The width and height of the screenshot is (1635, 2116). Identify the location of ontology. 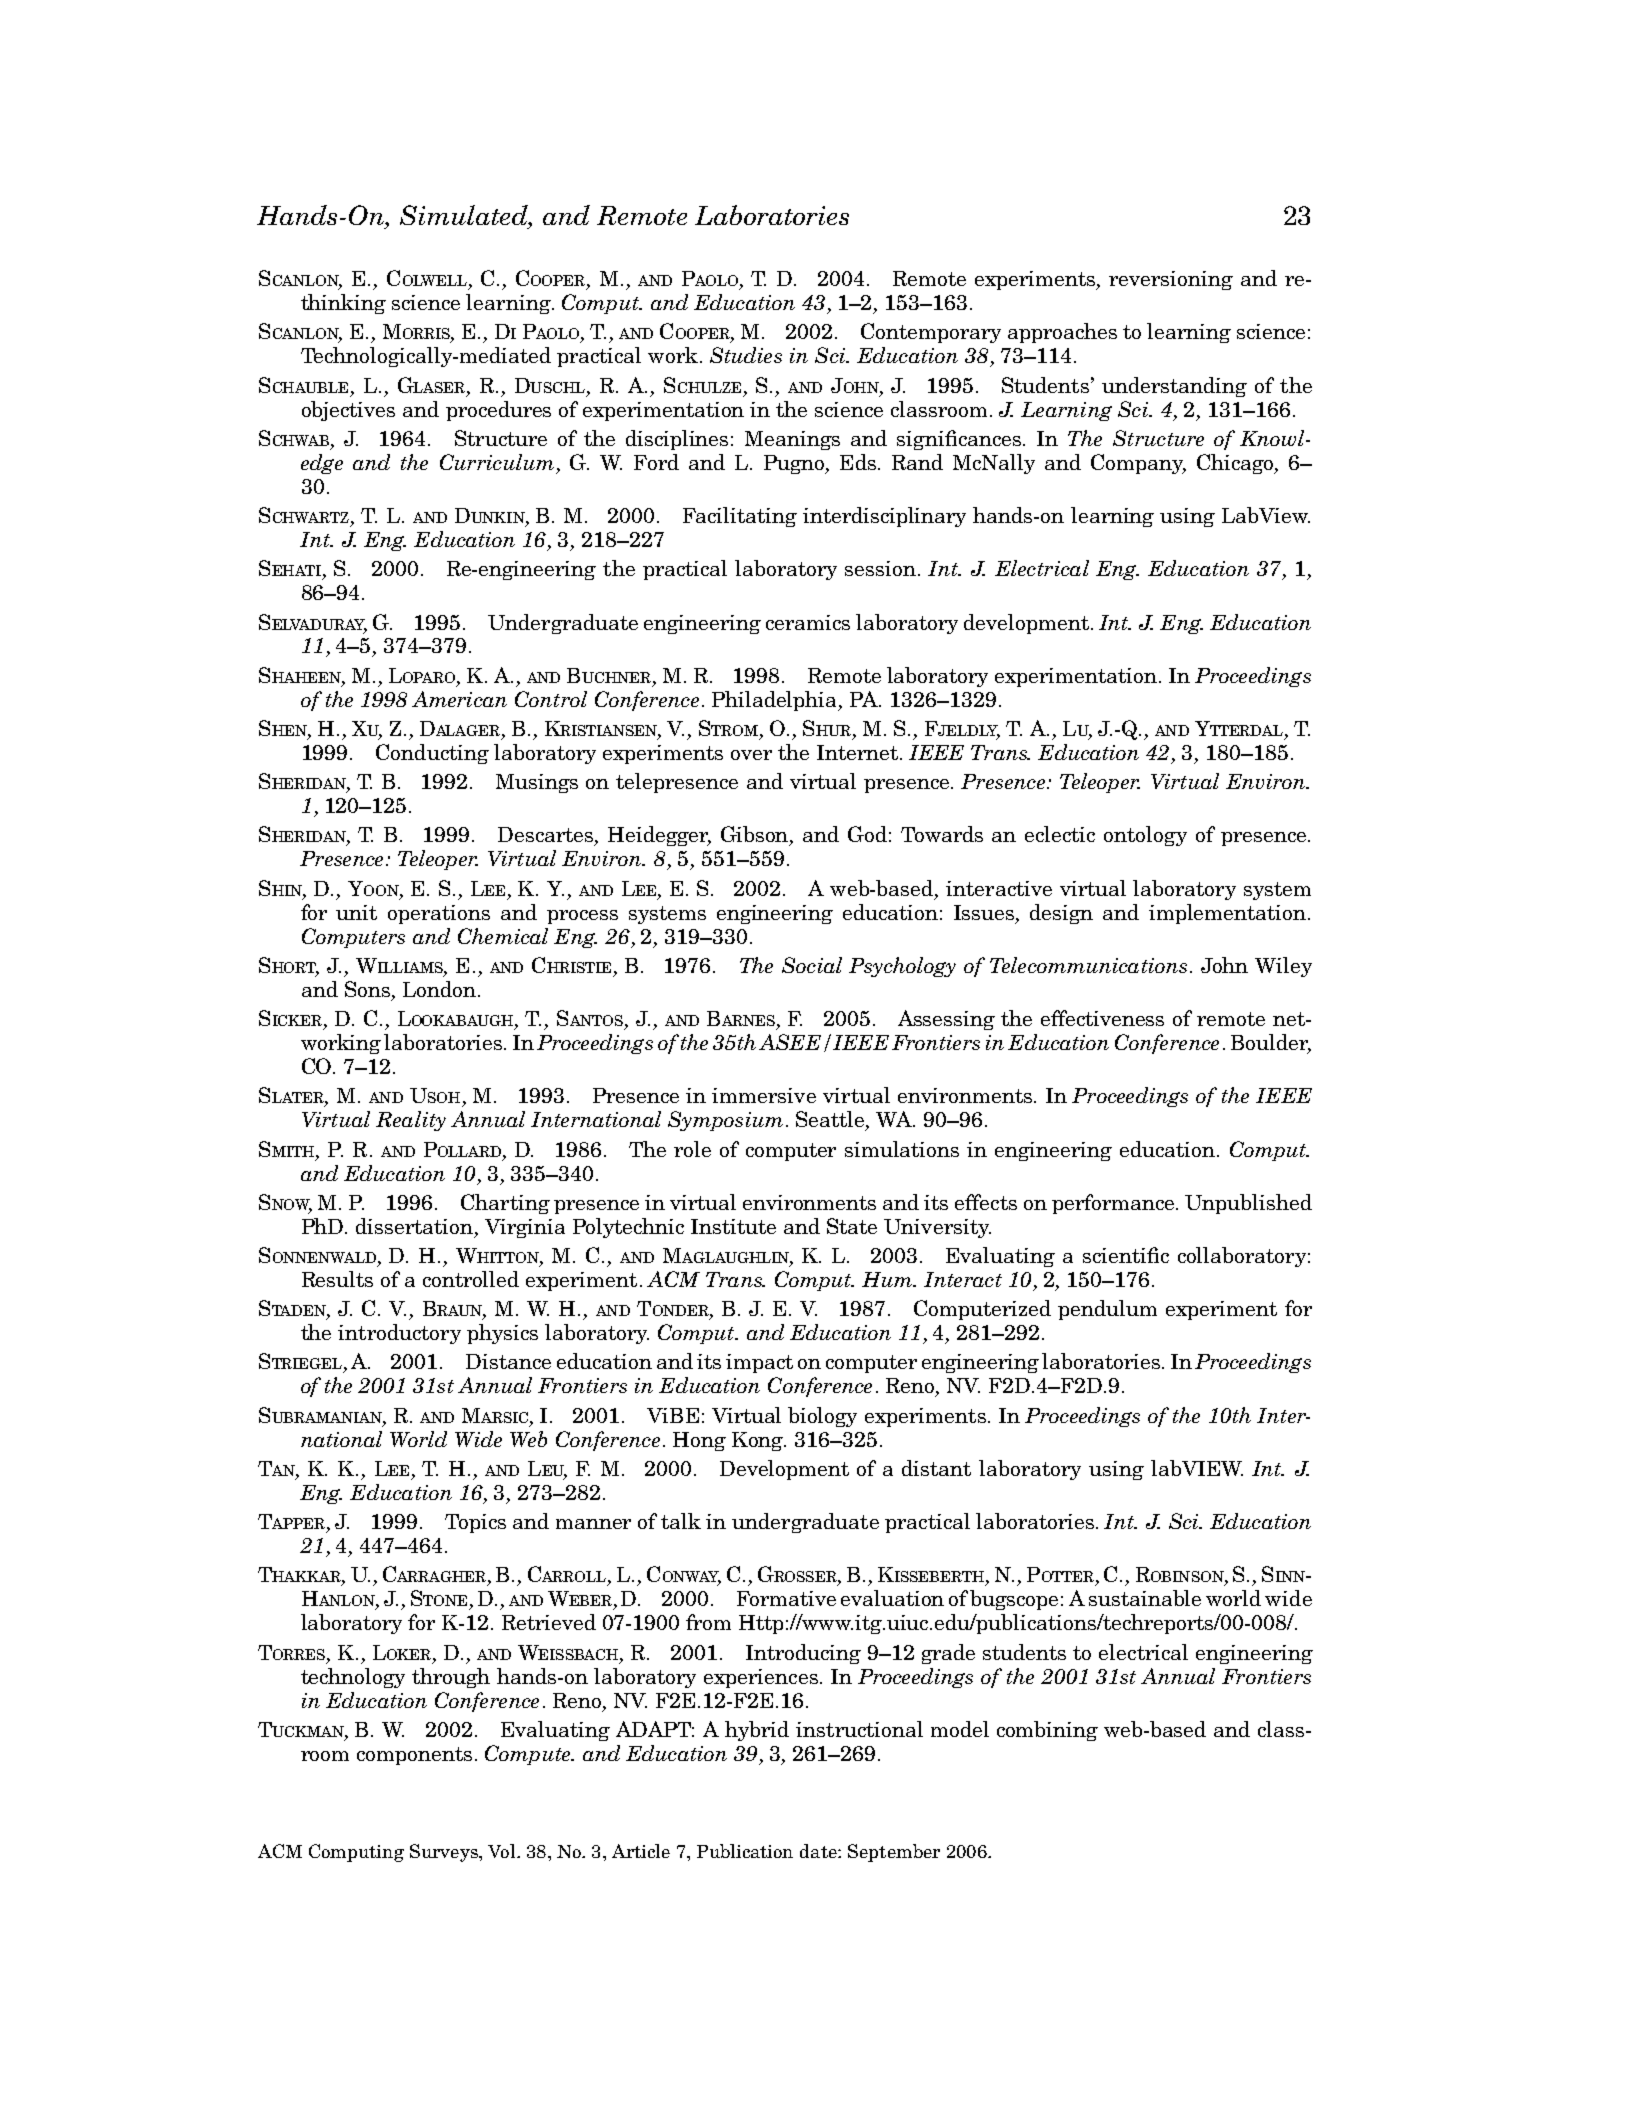
(1145, 836).
